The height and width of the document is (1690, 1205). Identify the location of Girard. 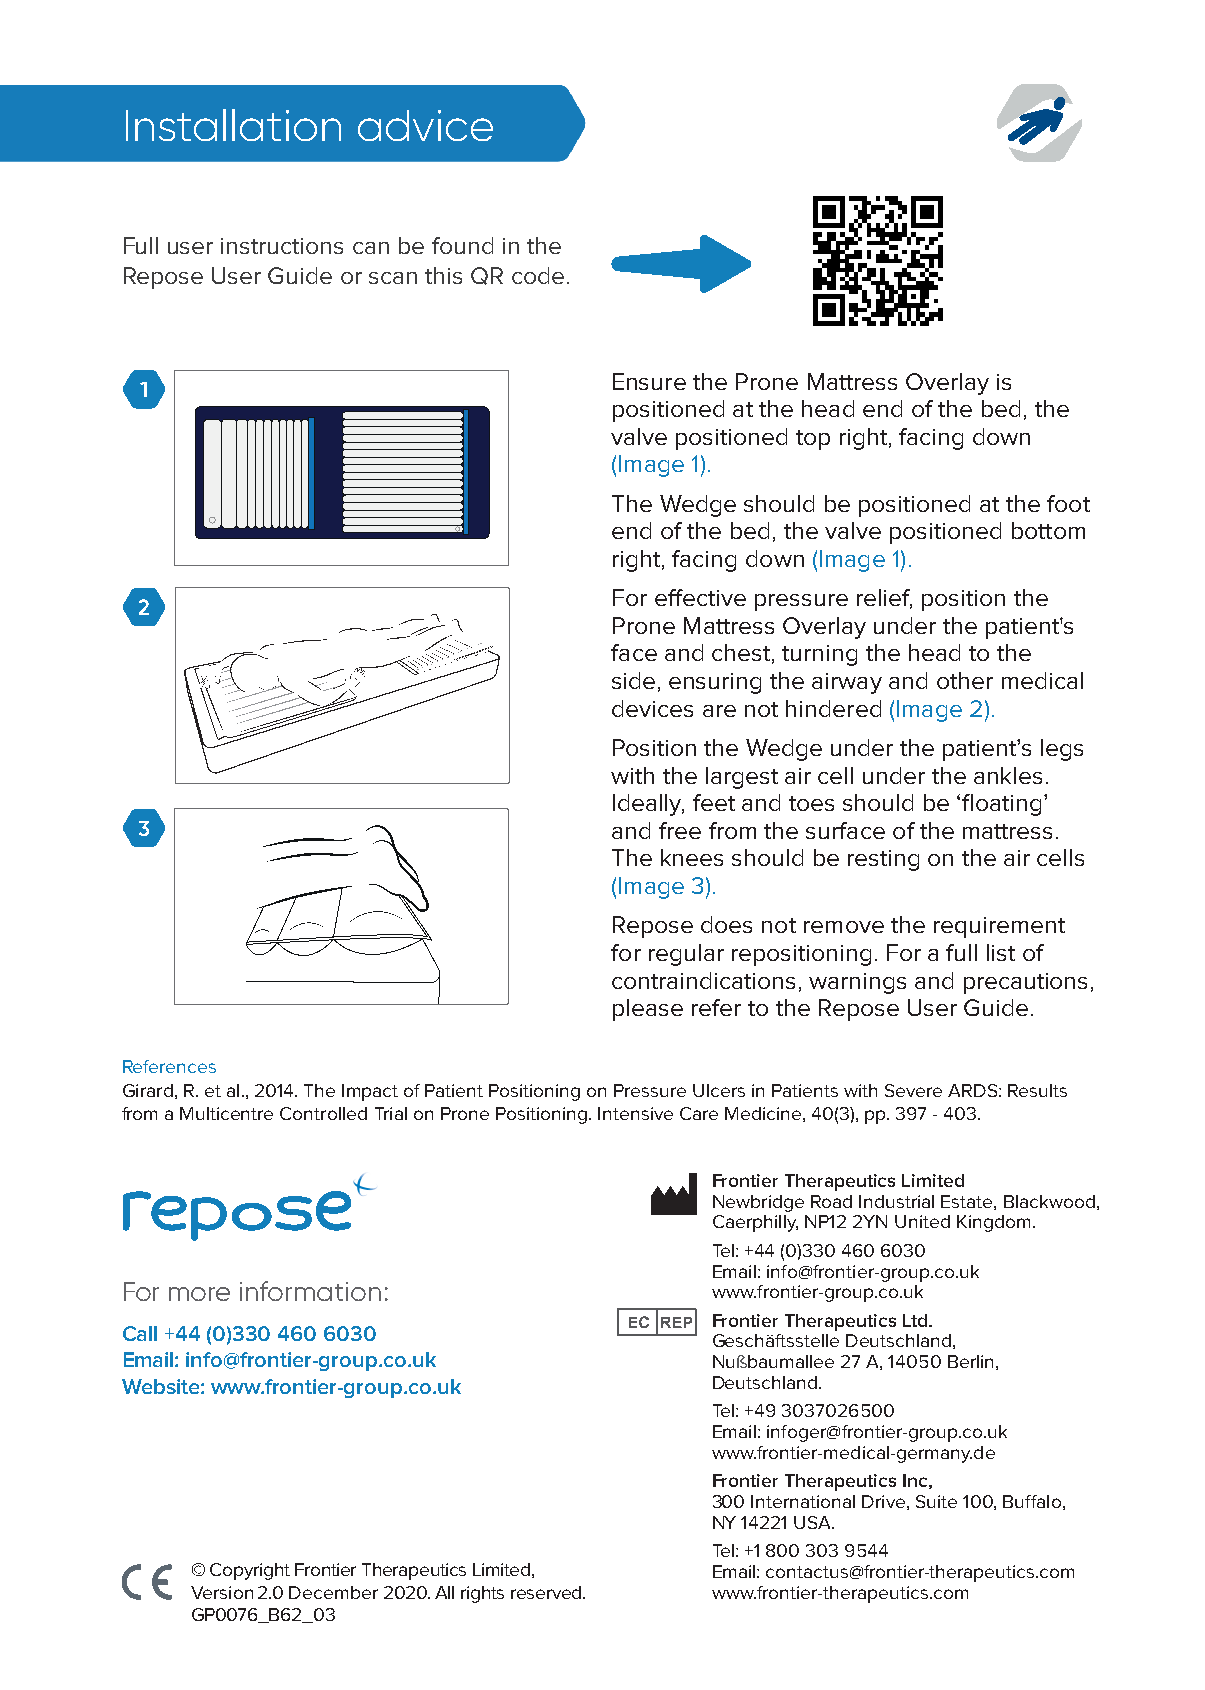
(148, 1090).
